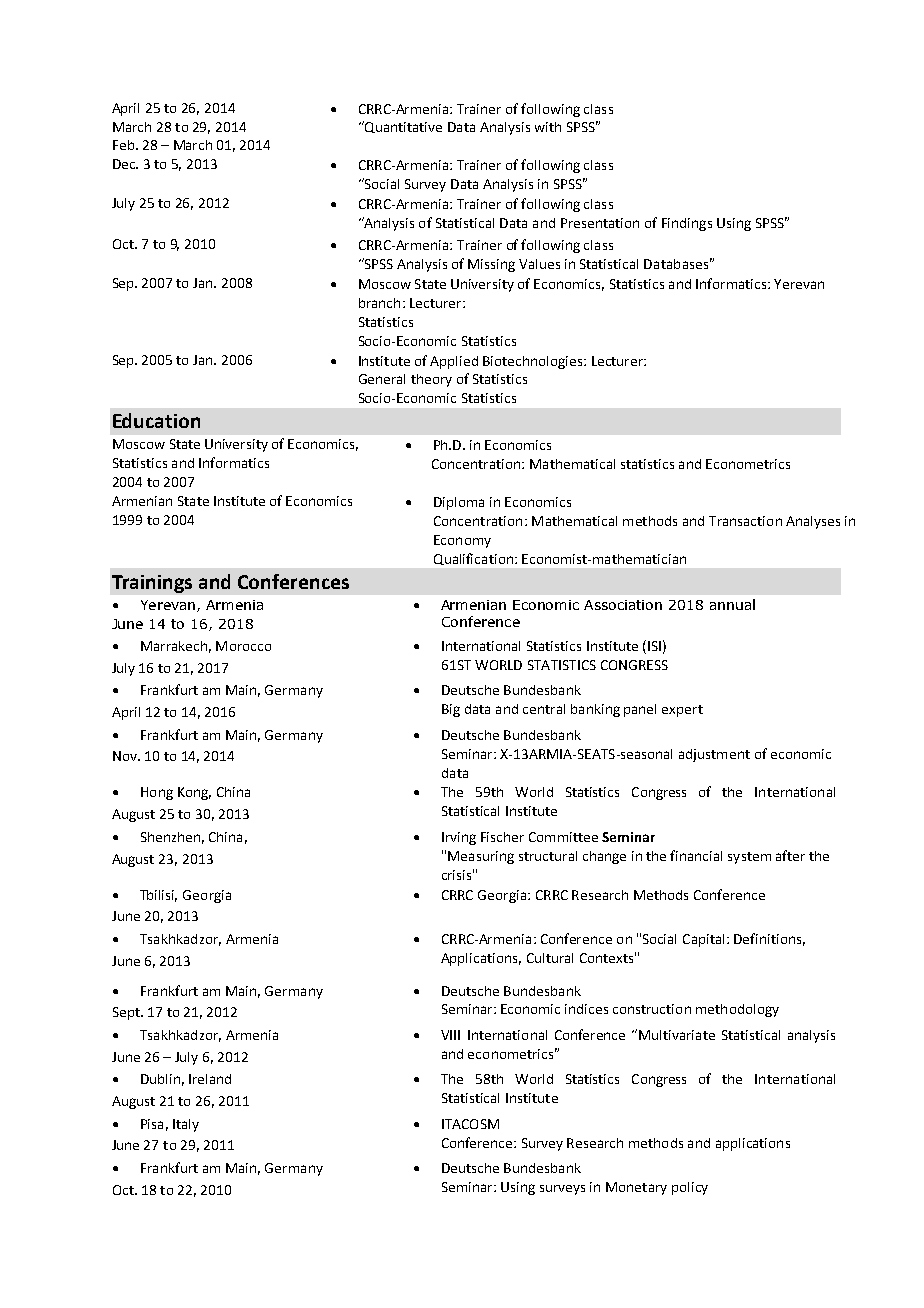 This screenshot has height=1308, width=924. What do you see at coordinates (749, 858) in the screenshot?
I see `system` at bounding box center [749, 858].
